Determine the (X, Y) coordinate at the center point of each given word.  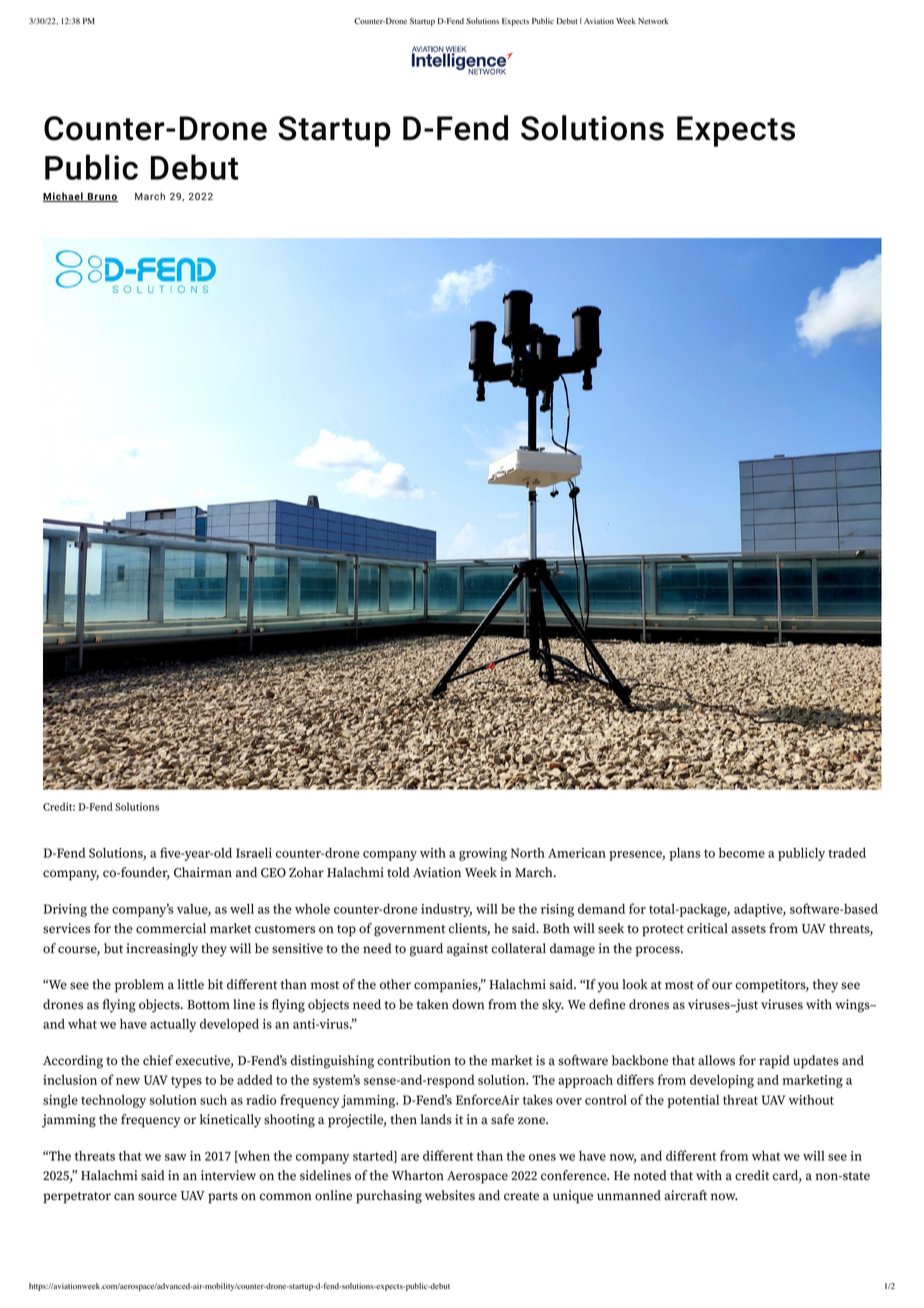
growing (483, 854)
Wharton (418, 1175)
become (742, 853)
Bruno (101, 197)
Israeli (254, 853)
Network (653, 21)
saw (176, 1157)
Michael (64, 197)
